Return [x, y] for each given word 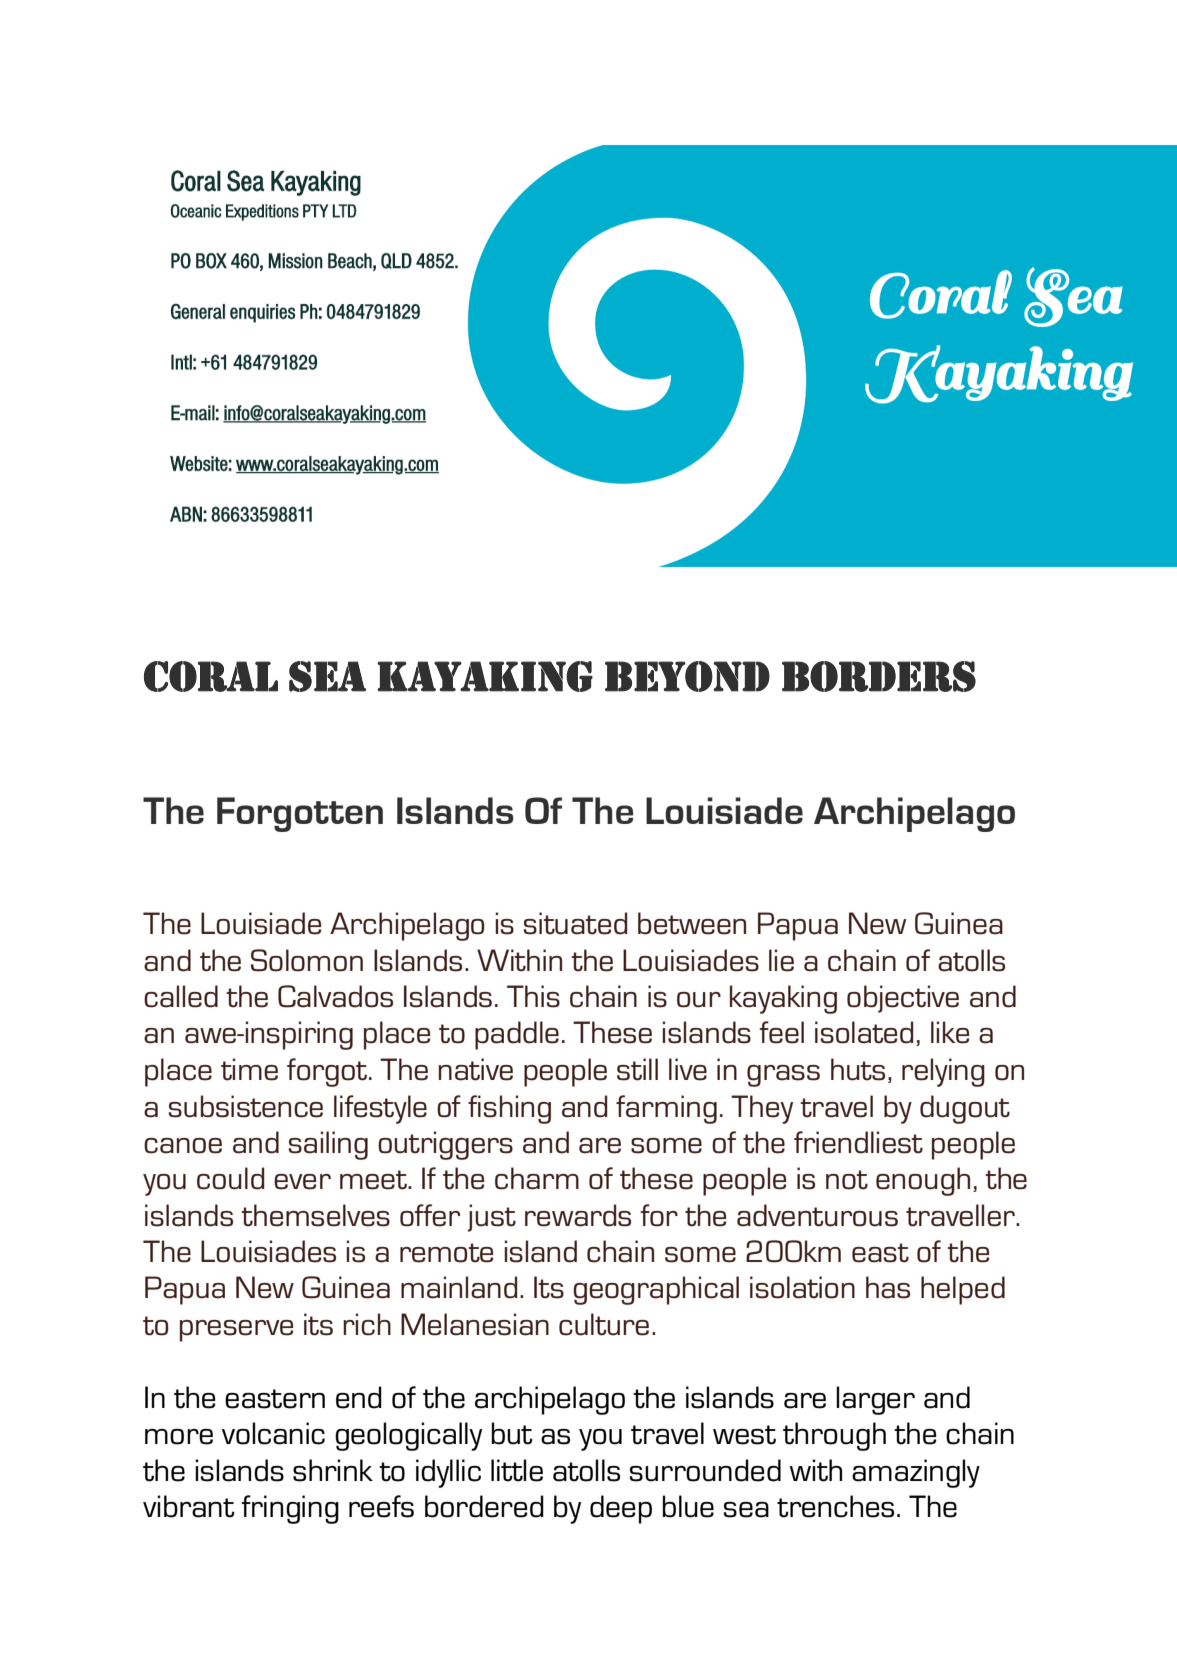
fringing [290, 1509]
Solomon [307, 960]
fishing [509, 1109]
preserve [236, 1331]
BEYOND [687, 676]
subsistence [245, 1106]
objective [903, 999]
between [692, 923]
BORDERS [879, 676]
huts [858, 1069]
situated [575, 923]
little [517, 1470]
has [888, 1287]
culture [604, 1324]
